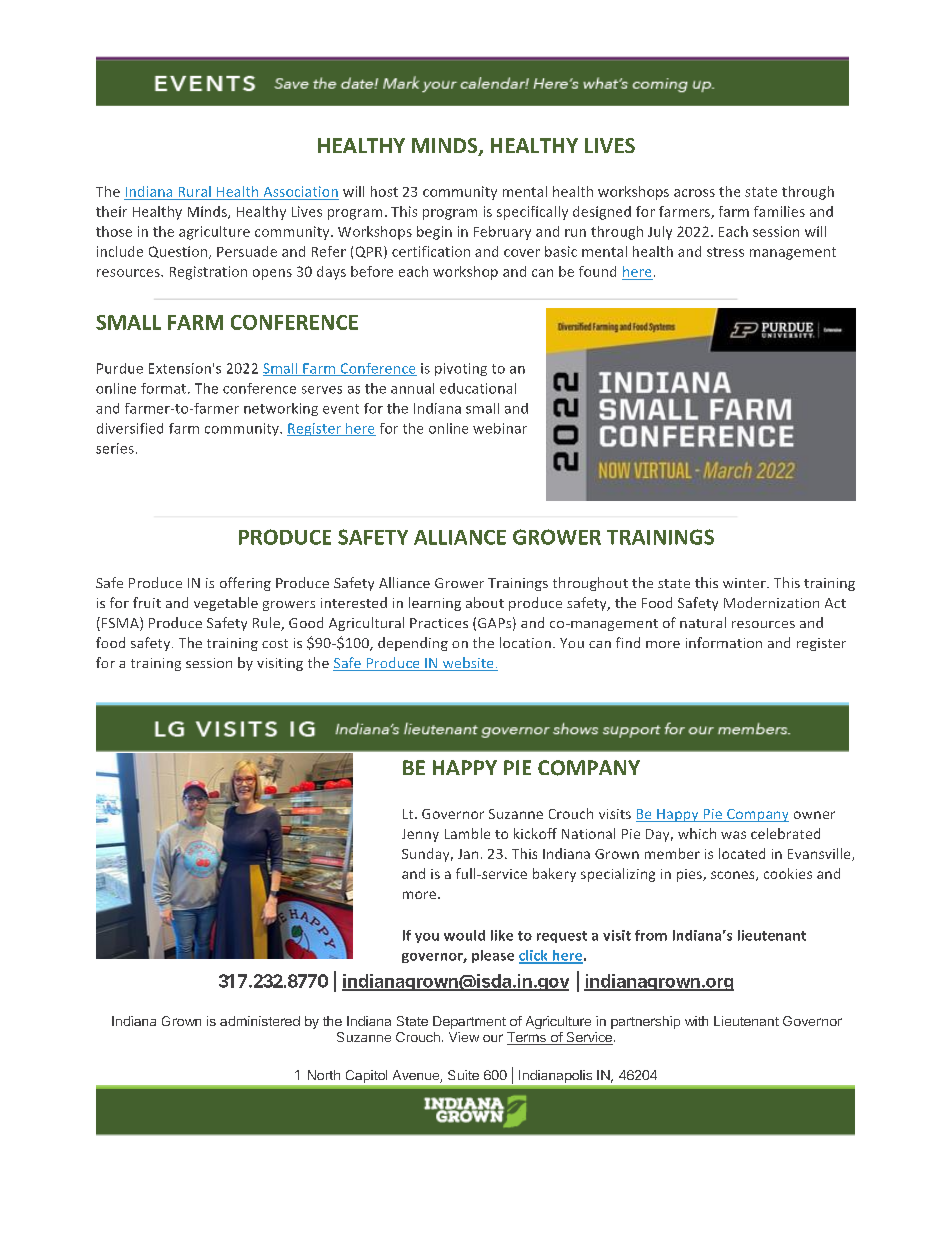 This screenshot has height=1233, width=952. What do you see at coordinates (745, 583) in the screenshot?
I see `winter` at bounding box center [745, 583].
